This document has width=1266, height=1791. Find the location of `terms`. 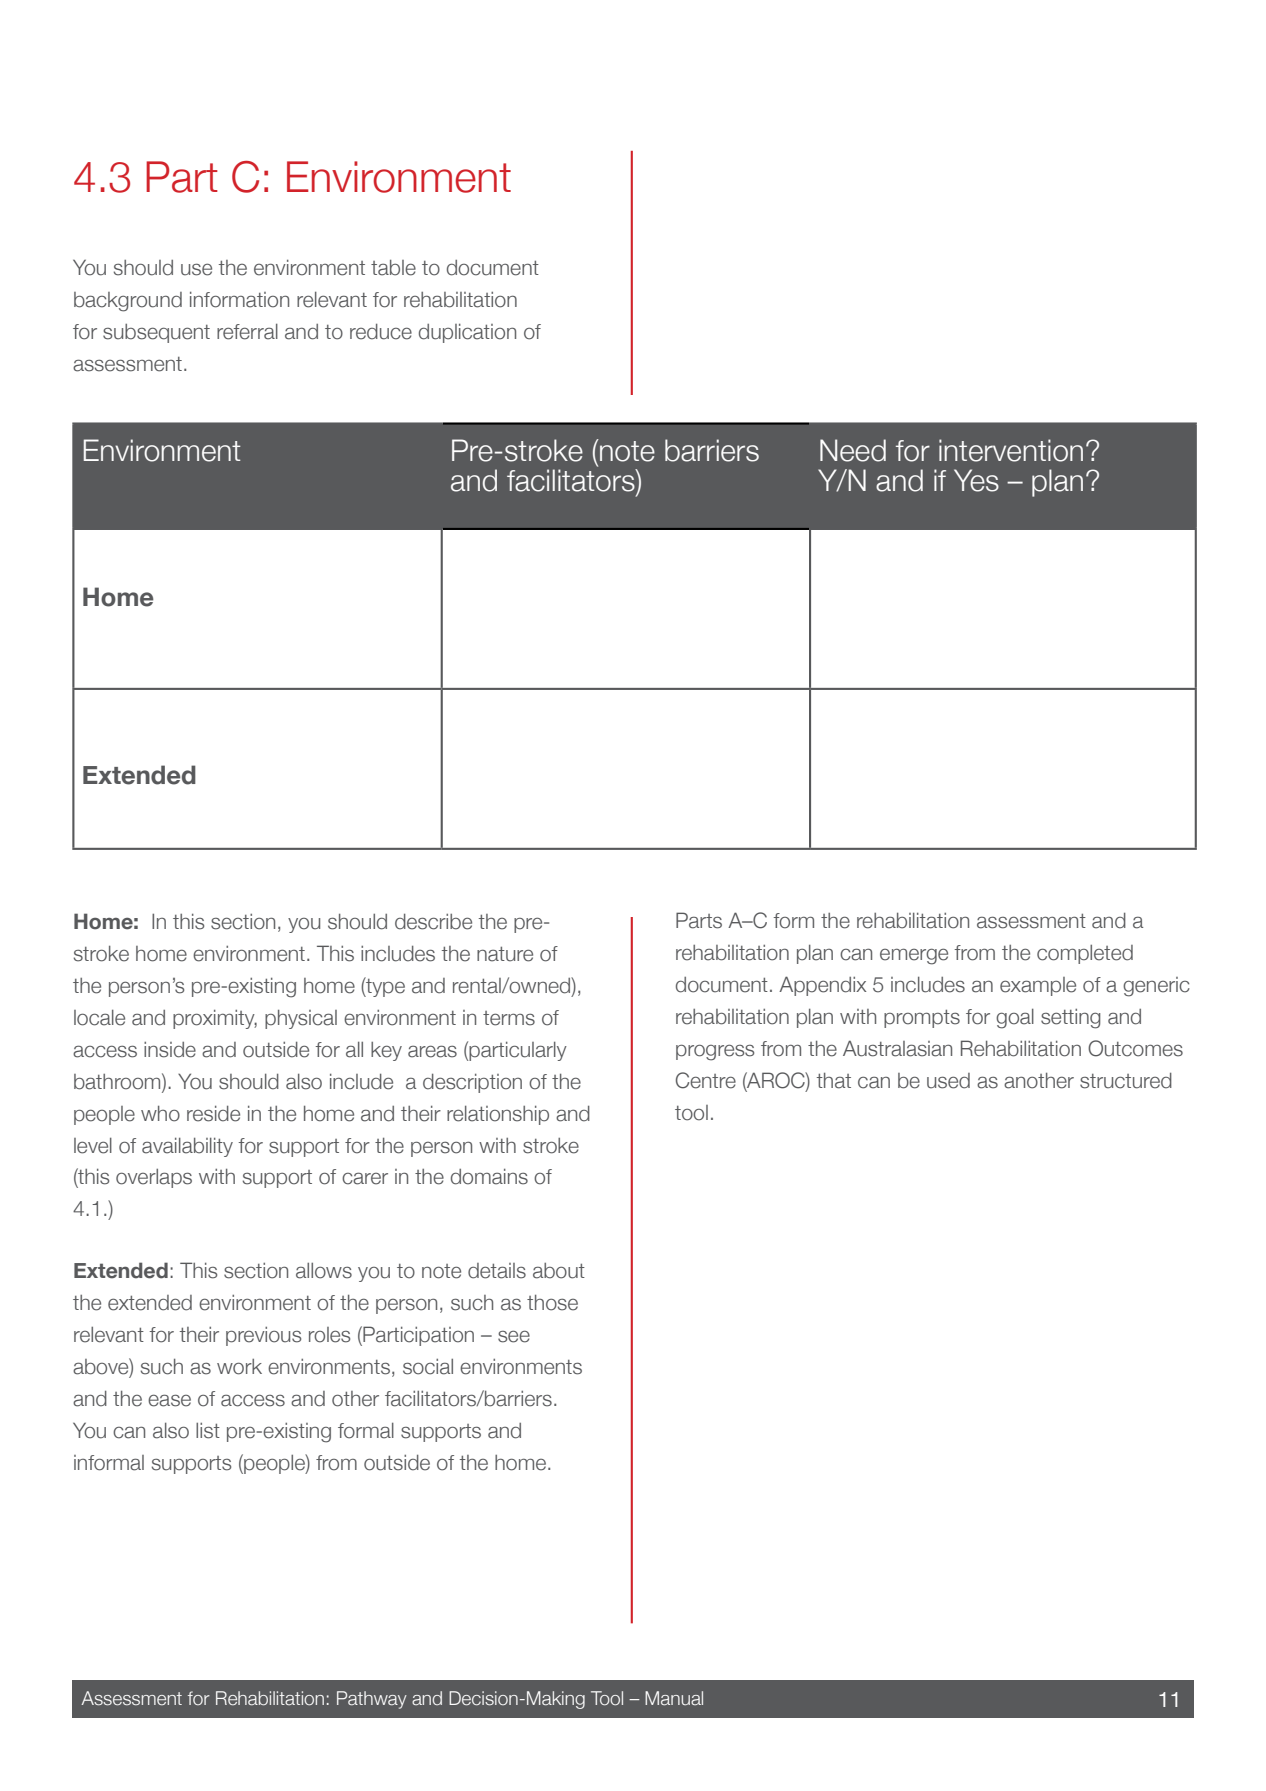

terms is located at coordinates (509, 1018).
